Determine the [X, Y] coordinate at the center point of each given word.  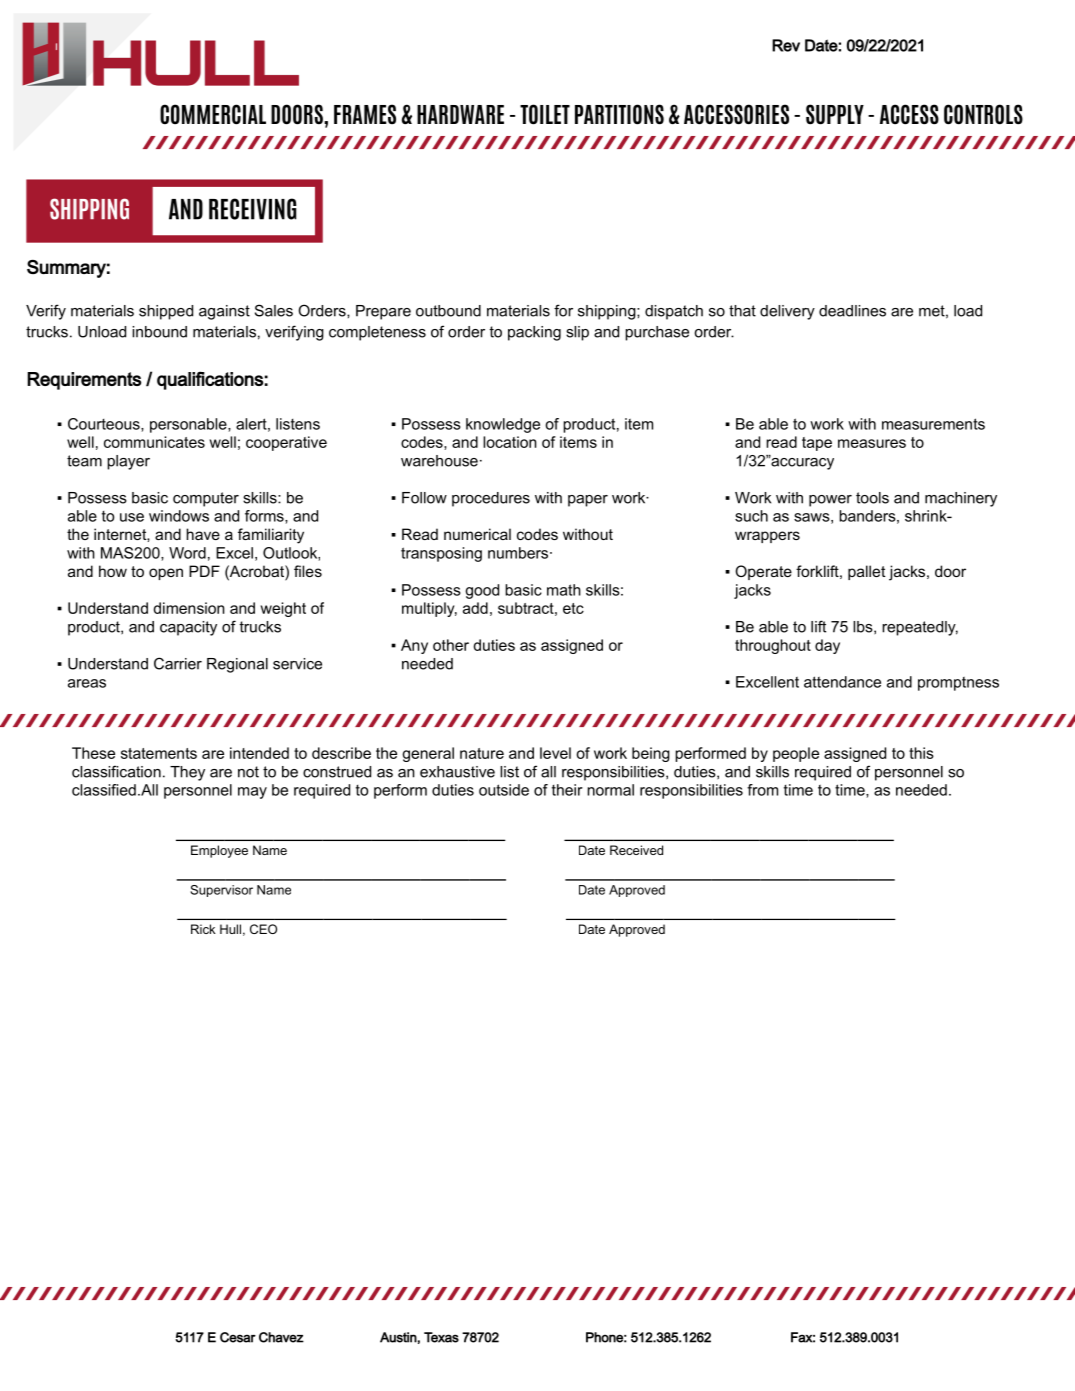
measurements [933, 424]
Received [636, 850]
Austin [398, 1337]
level [555, 753]
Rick [203, 929]
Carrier [178, 663]
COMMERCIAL [213, 114]
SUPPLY [835, 114]
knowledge [503, 425]
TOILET [545, 114]
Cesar [238, 1337]
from [762, 790]
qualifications [210, 380]
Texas [441, 1337]
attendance [842, 682]
